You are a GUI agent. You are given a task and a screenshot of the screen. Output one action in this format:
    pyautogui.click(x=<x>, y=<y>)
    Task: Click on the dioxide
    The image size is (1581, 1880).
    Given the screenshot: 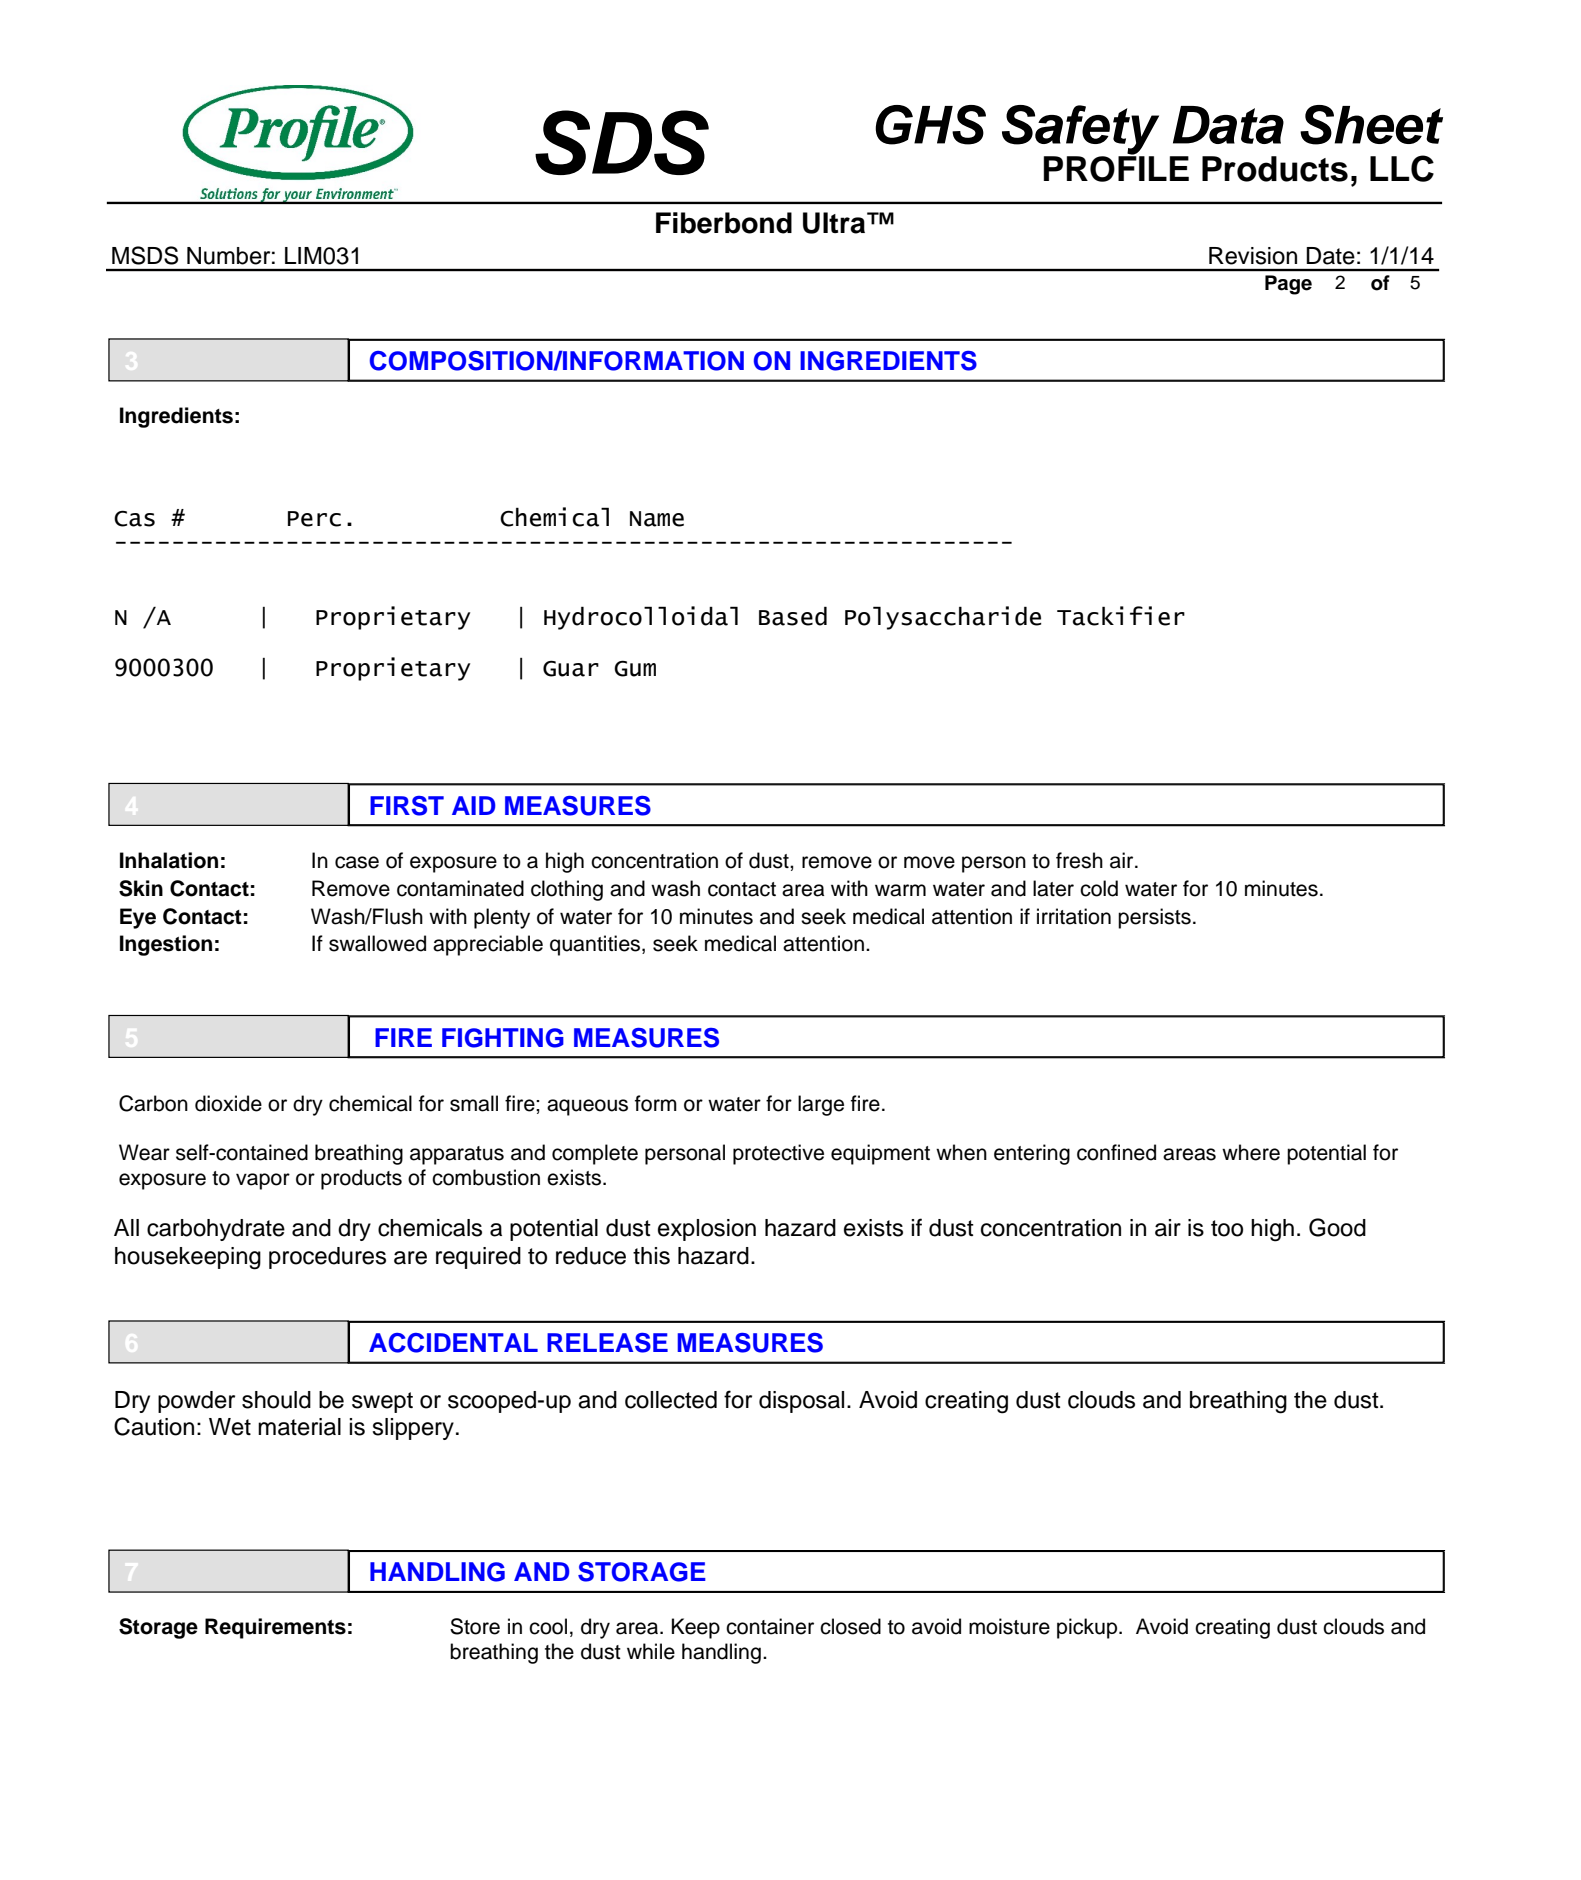 What is the action you would take?
    pyautogui.click(x=228, y=1103)
